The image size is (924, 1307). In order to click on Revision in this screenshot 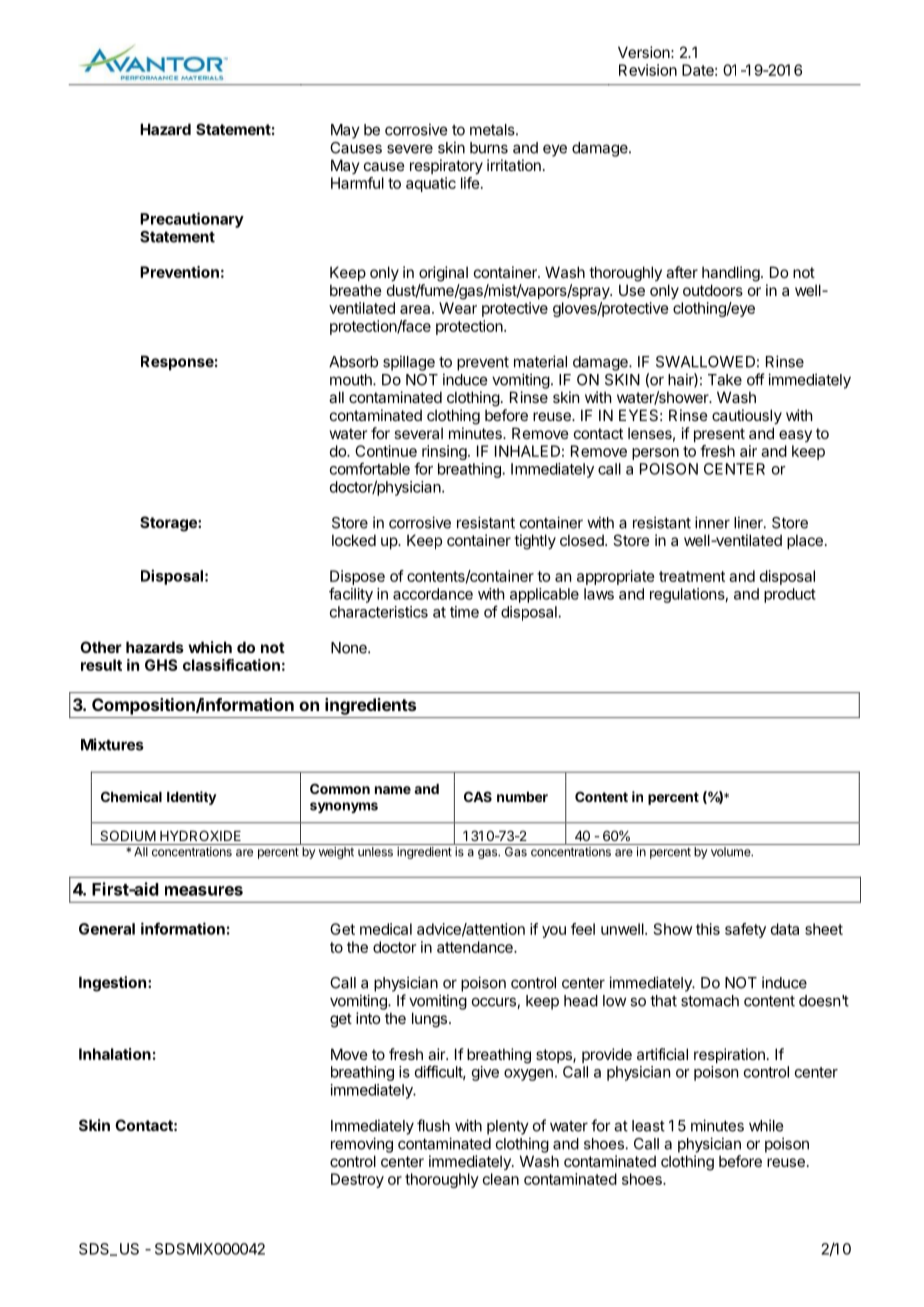, I will do `click(648, 70)`.
